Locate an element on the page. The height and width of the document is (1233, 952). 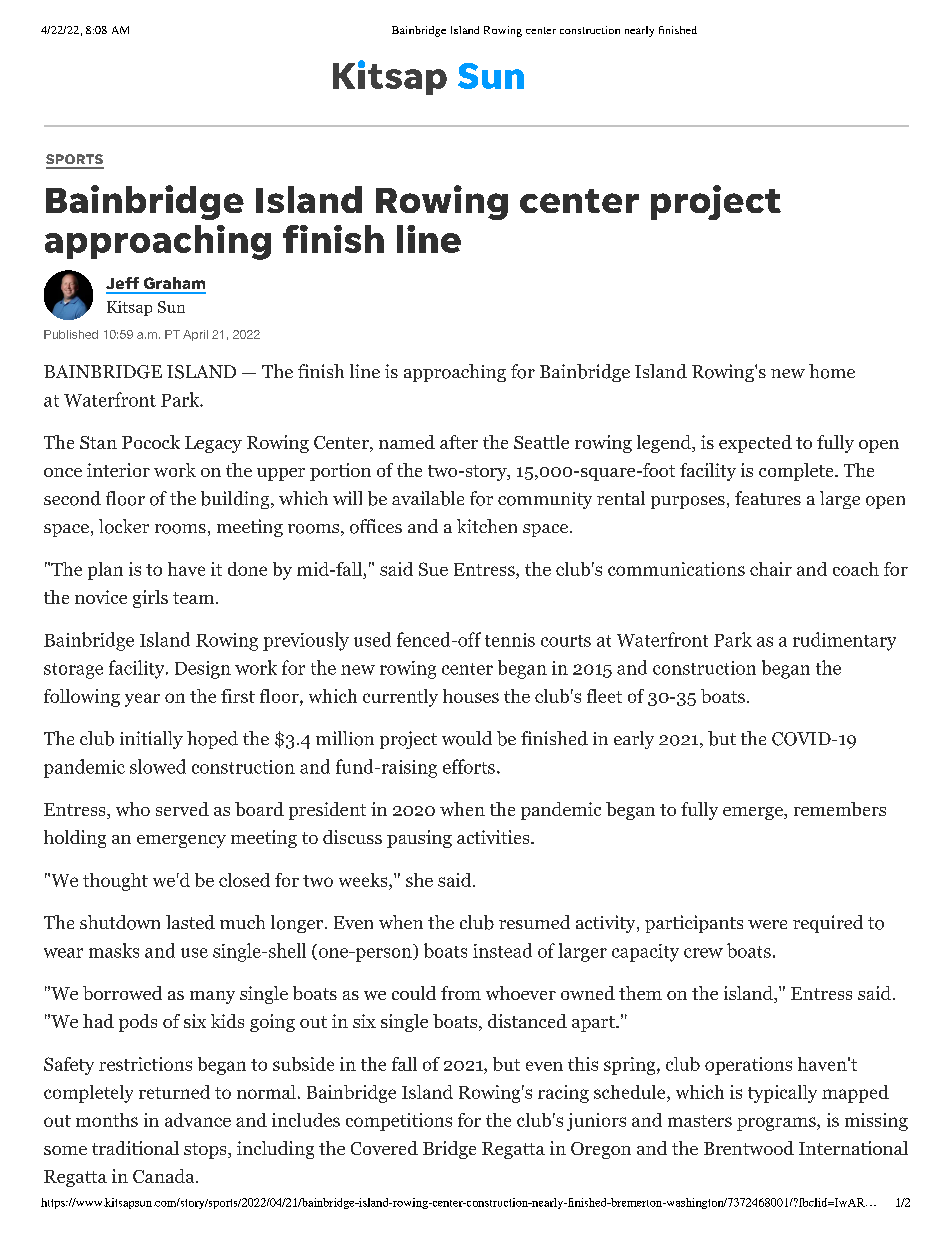
traditional is located at coordinates (135, 1148).
